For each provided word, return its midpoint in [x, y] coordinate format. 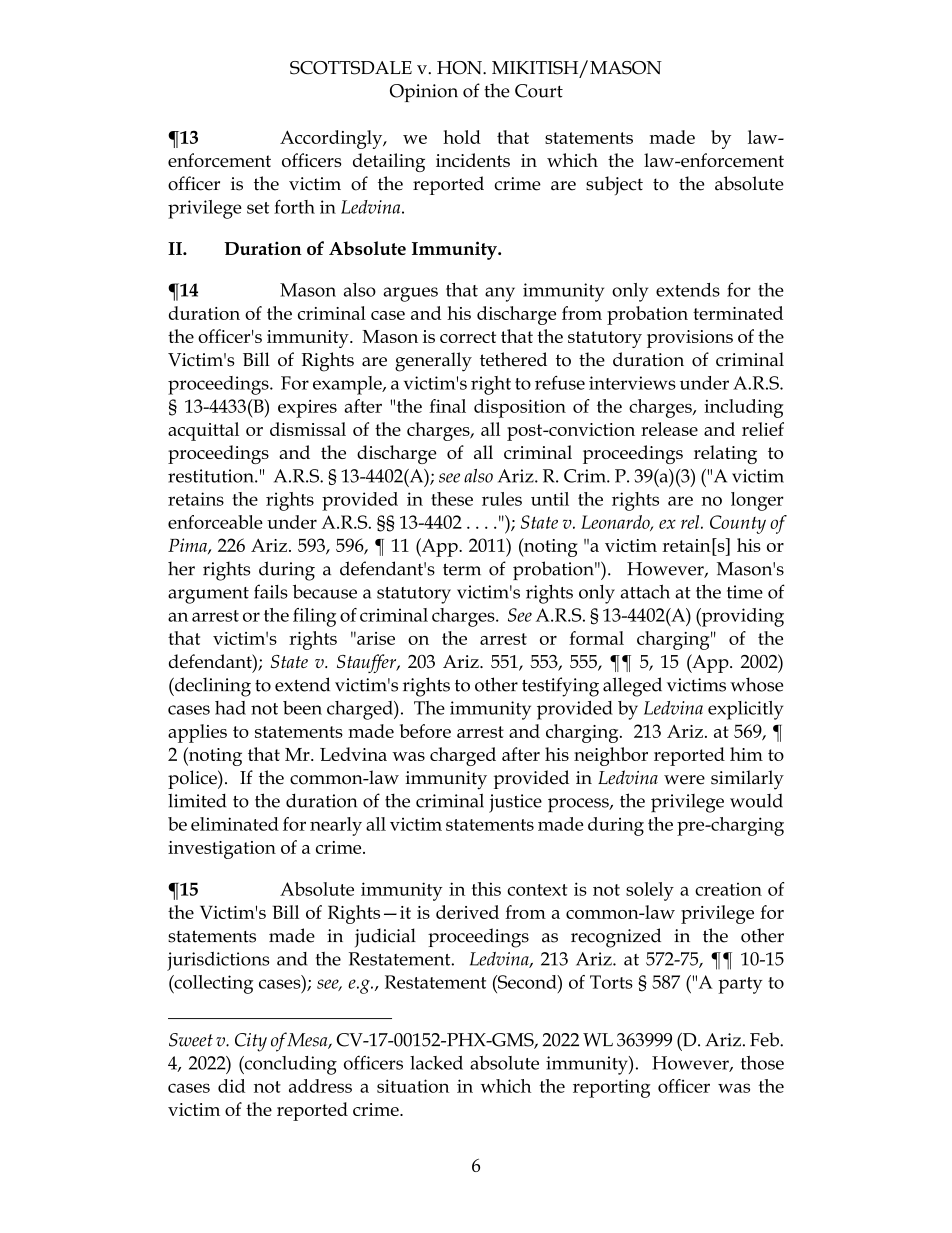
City [251, 1042]
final [447, 406]
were [684, 780]
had [230, 708]
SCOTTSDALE [351, 68]
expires [307, 409]
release [669, 429]
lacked [436, 1063]
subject [614, 185]
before [425, 731]
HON [460, 68]
